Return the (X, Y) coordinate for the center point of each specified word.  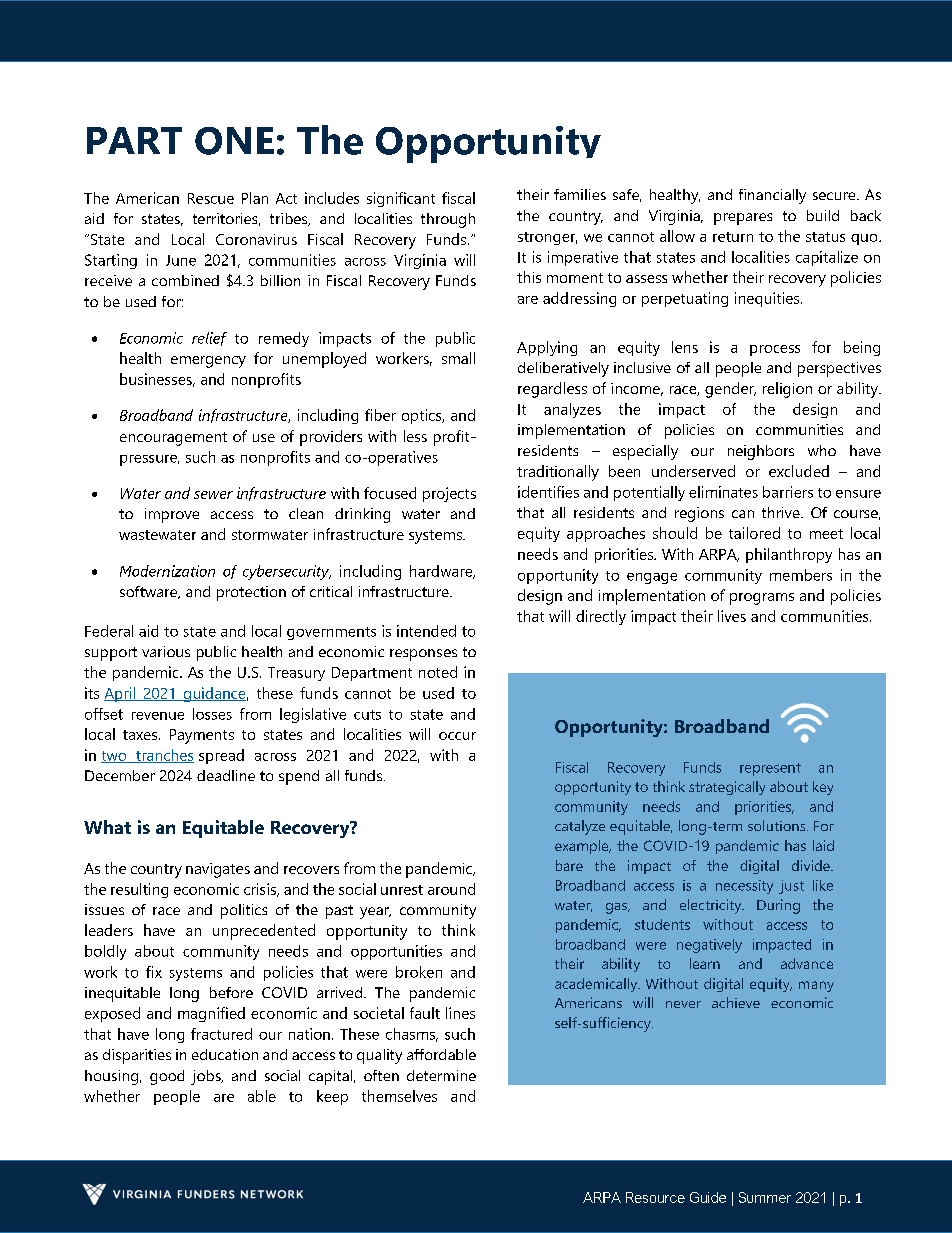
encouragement (173, 439)
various (166, 651)
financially (772, 196)
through (448, 220)
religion (787, 390)
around (451, 889)
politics (244, 911)
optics (423, 416)
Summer (765, 1197)
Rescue (211, 198)
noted (438, 672)
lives (732, 616)
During (778, 906)
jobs (207, 1077)
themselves (399, 1096)
